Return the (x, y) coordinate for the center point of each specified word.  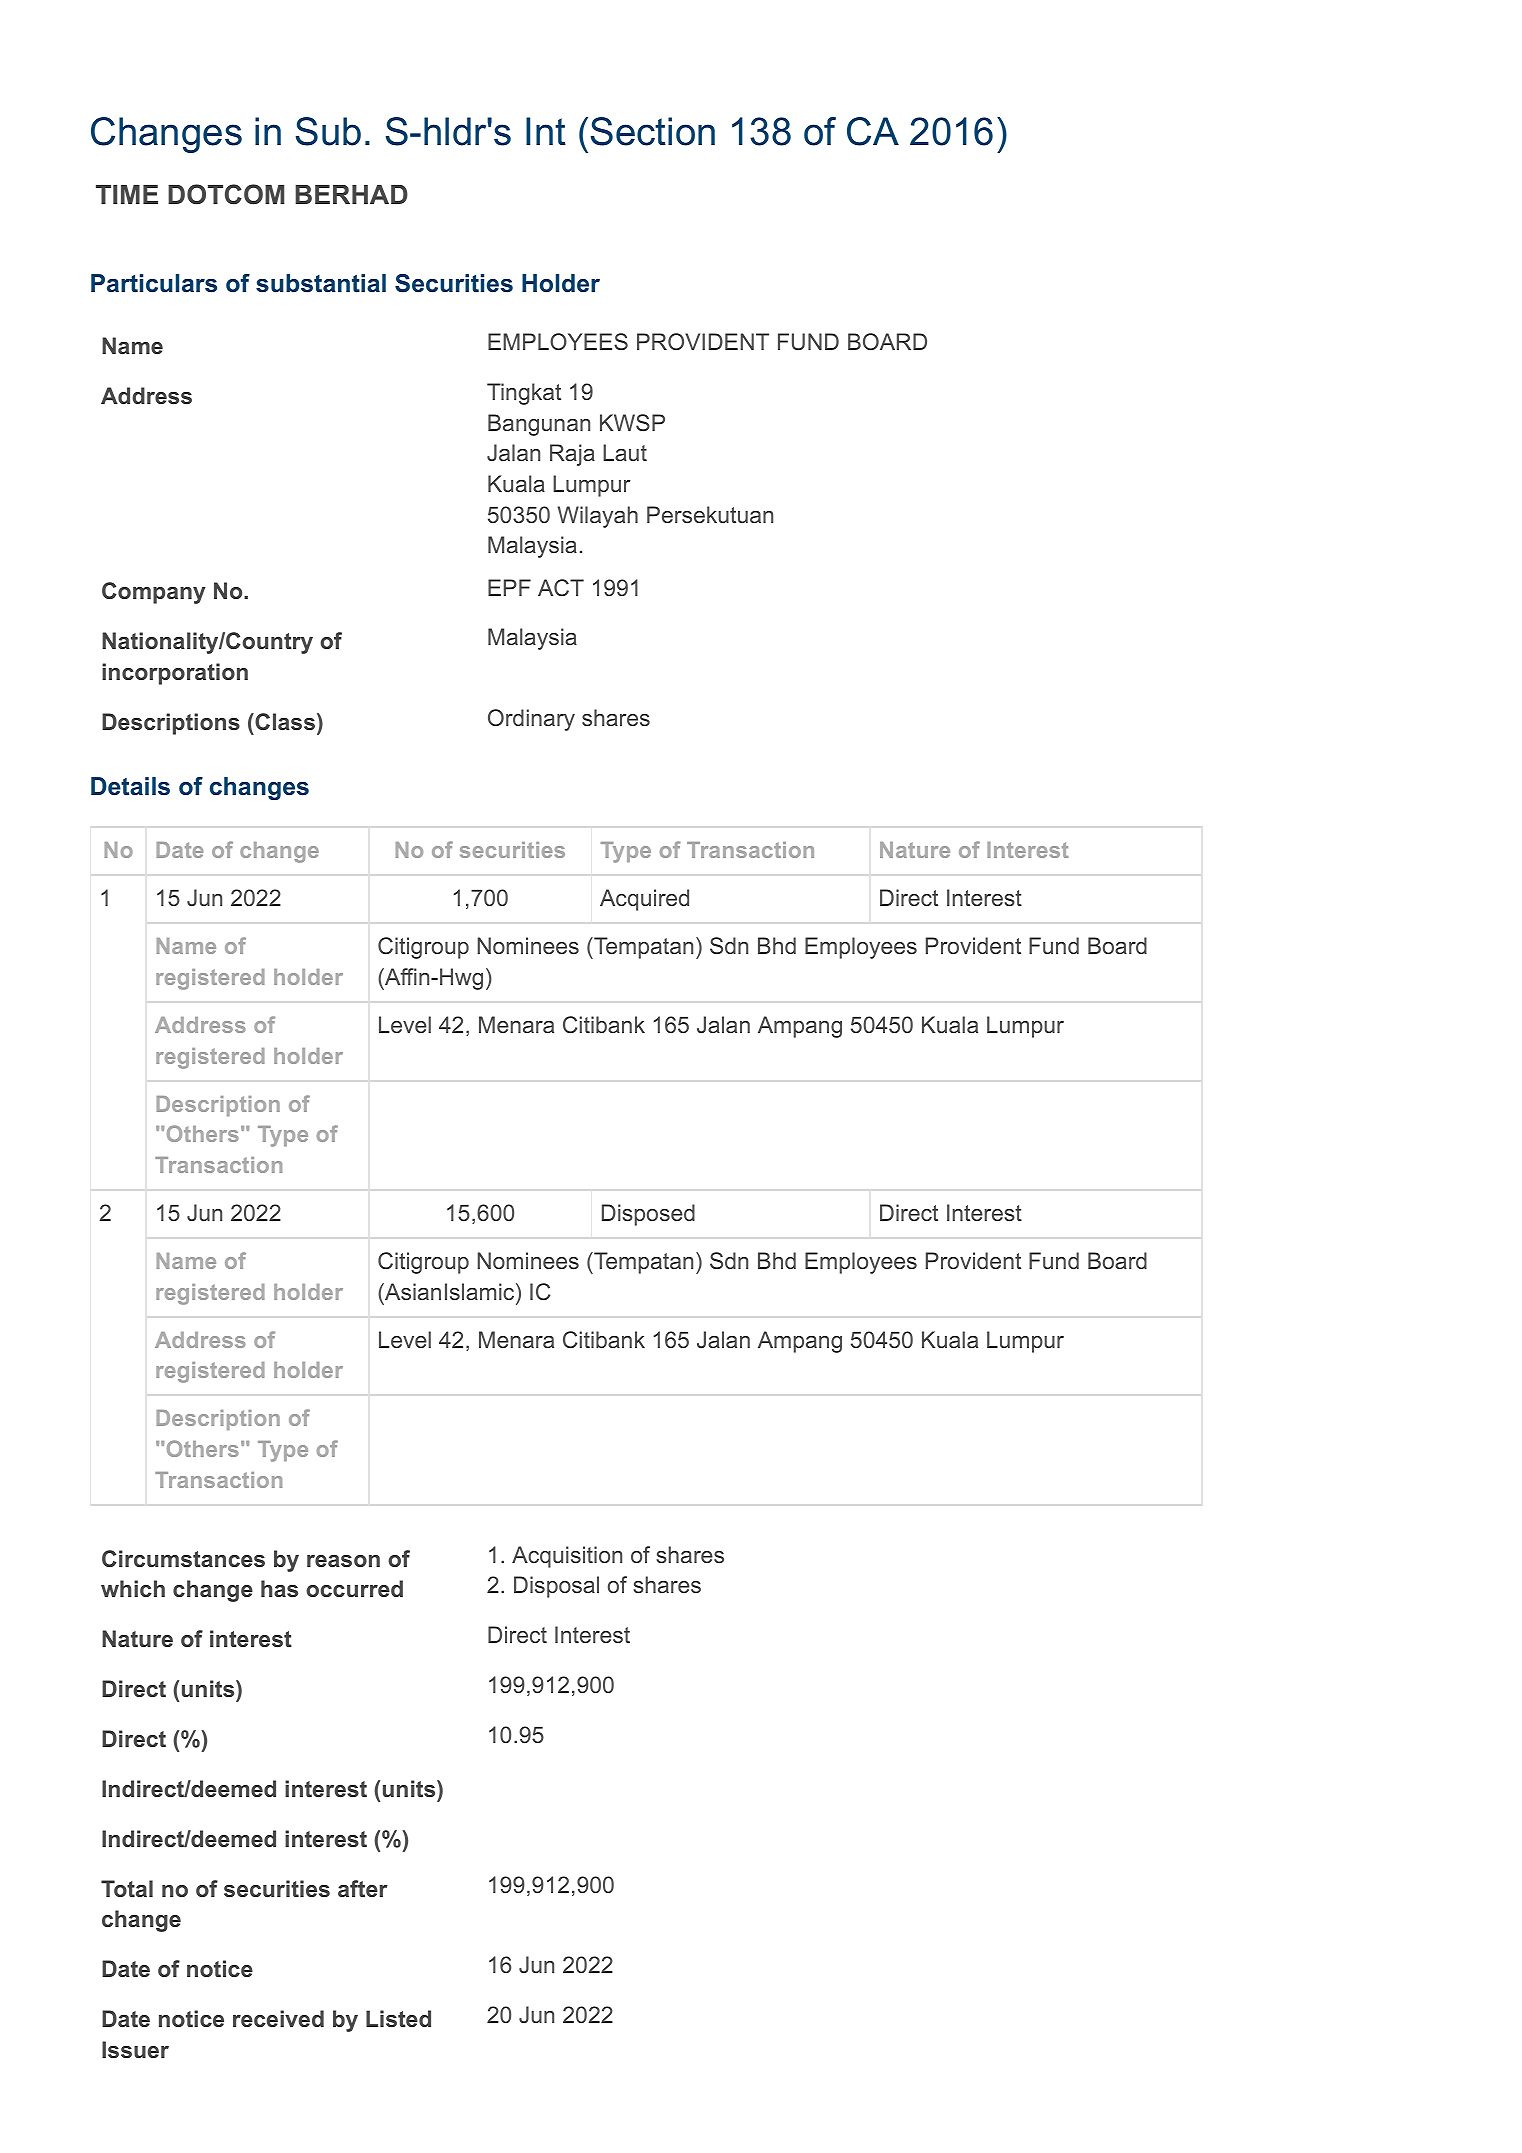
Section (653, 131)
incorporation (175, 674)
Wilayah (598, 517)
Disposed (648, 1215)
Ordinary (531, 720)
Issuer (135, 2049)
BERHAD (351, 194)
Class (284, 721)
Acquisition (567, 1557)
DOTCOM (226, 194)
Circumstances (183, 1558)
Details (130, 786)
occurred (354, 1588)
